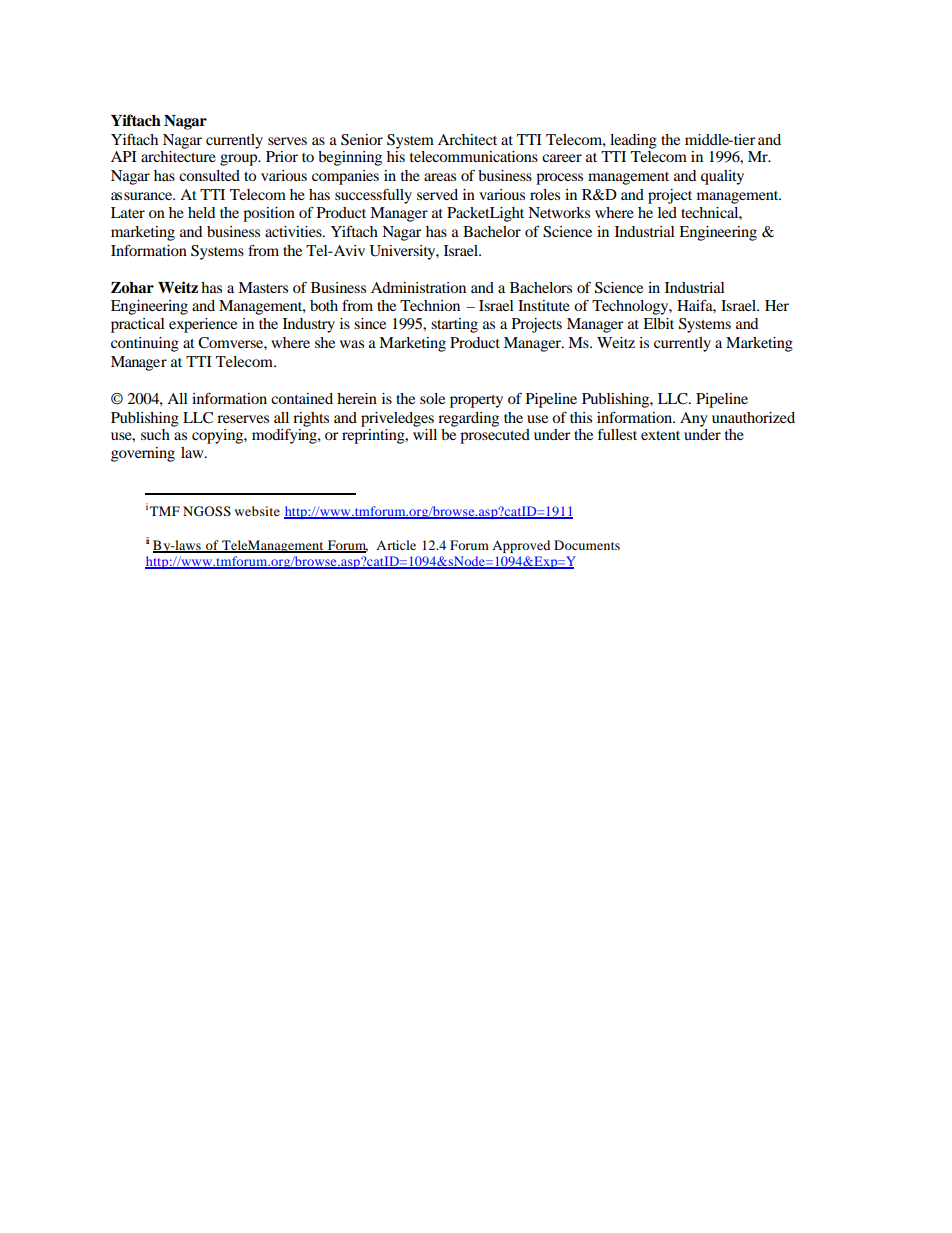 This image has width=952, height=1233. Describe the element at coordinates (240, 160) in the image. I see `group` at that location.
